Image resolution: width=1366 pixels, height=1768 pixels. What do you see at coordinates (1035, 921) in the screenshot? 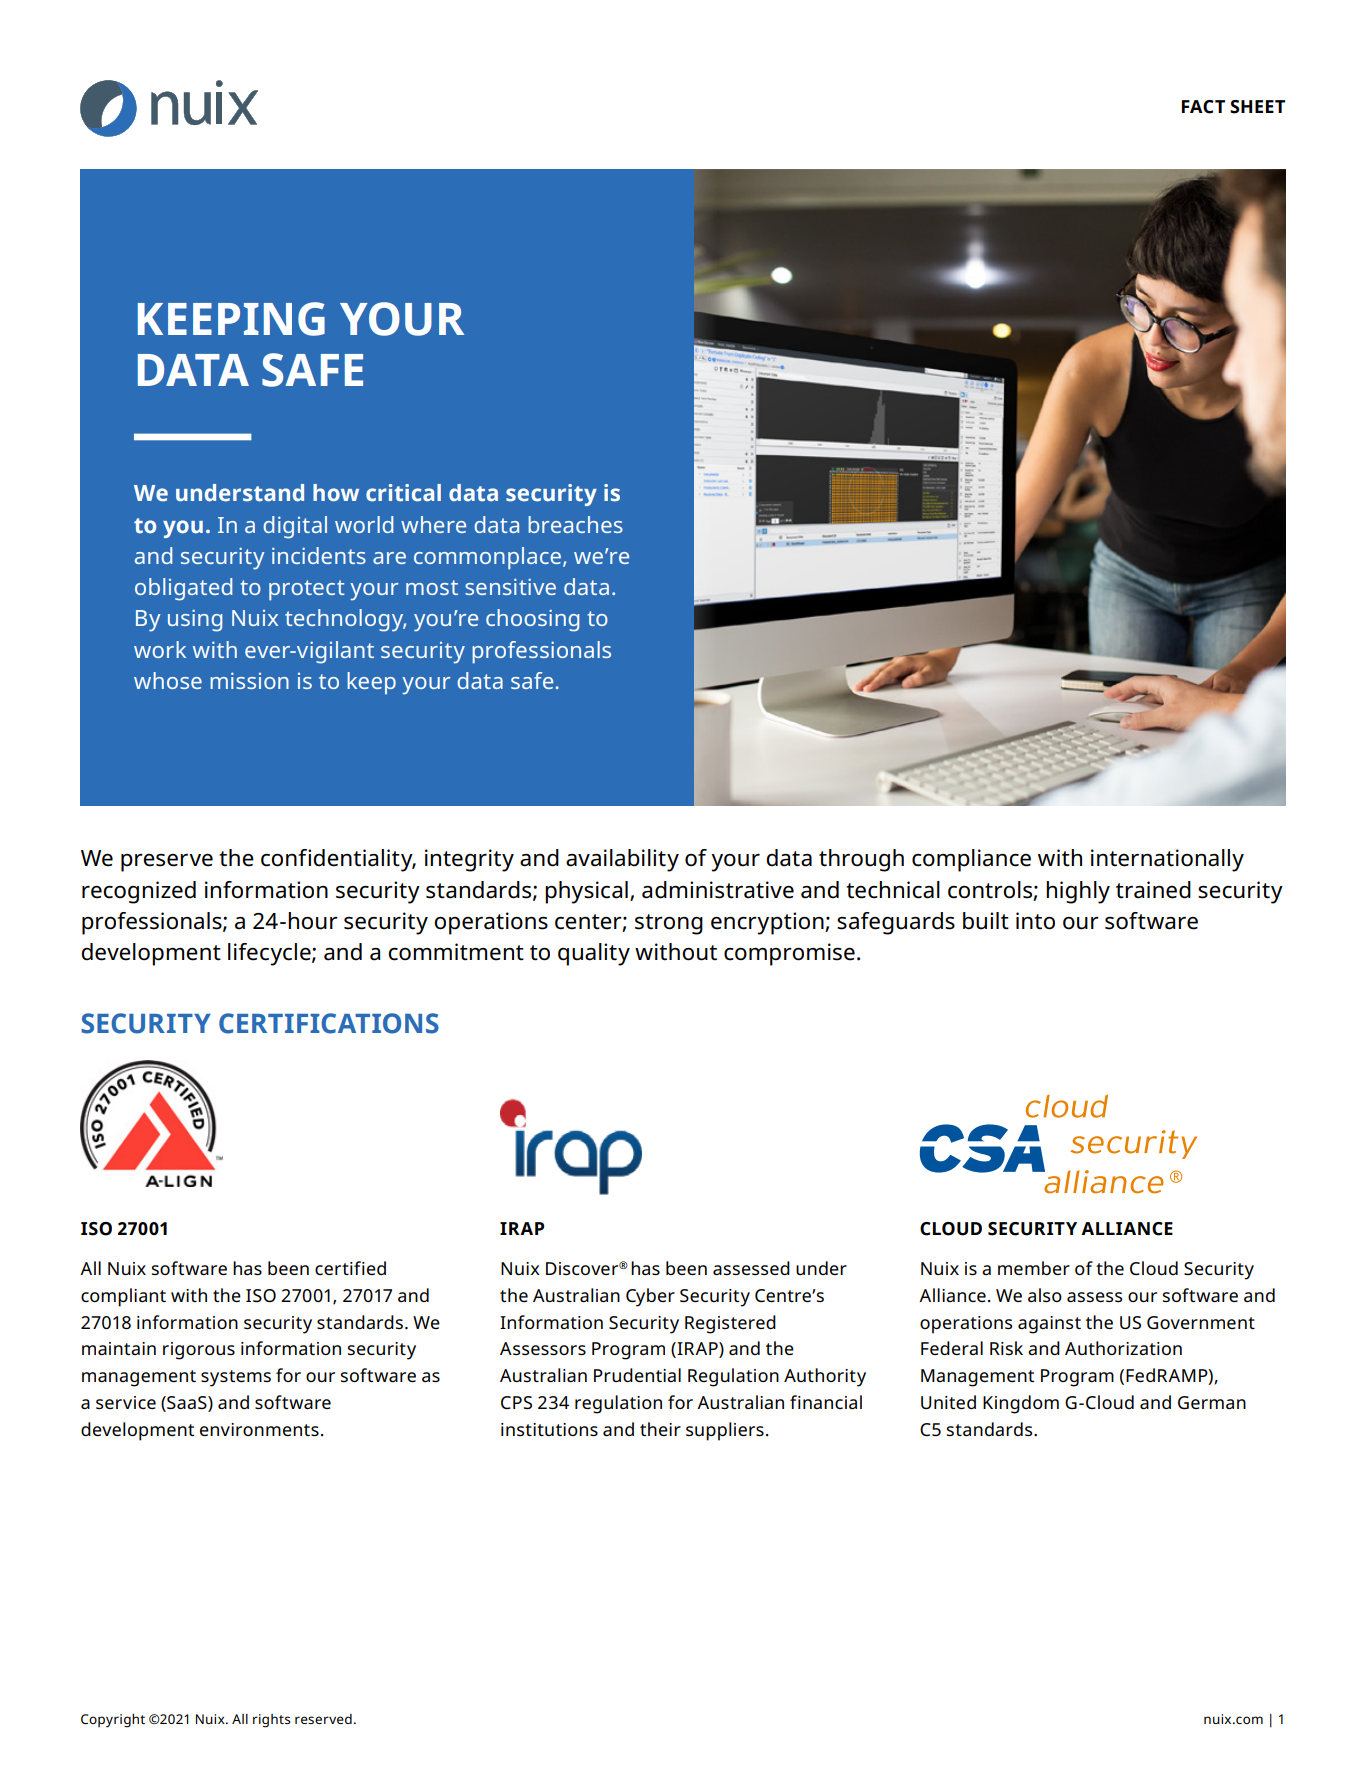
I see `into` at bounding box center [1035, 921].
